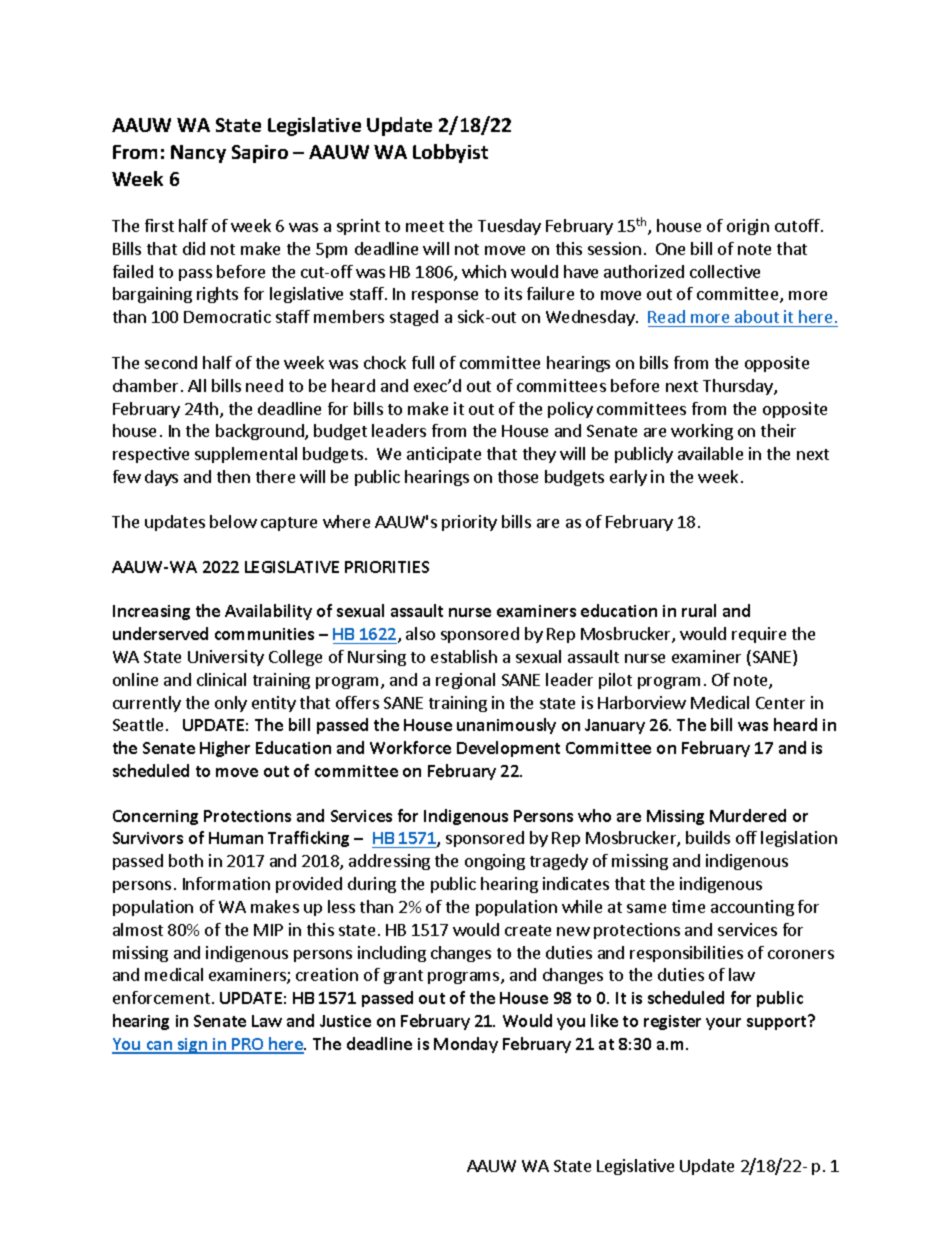 The height and width of the page is (1233, 952). What do you see at coordinates (193, 1046) in the page?
I see `sign` at bounding box center [193, 1046].
